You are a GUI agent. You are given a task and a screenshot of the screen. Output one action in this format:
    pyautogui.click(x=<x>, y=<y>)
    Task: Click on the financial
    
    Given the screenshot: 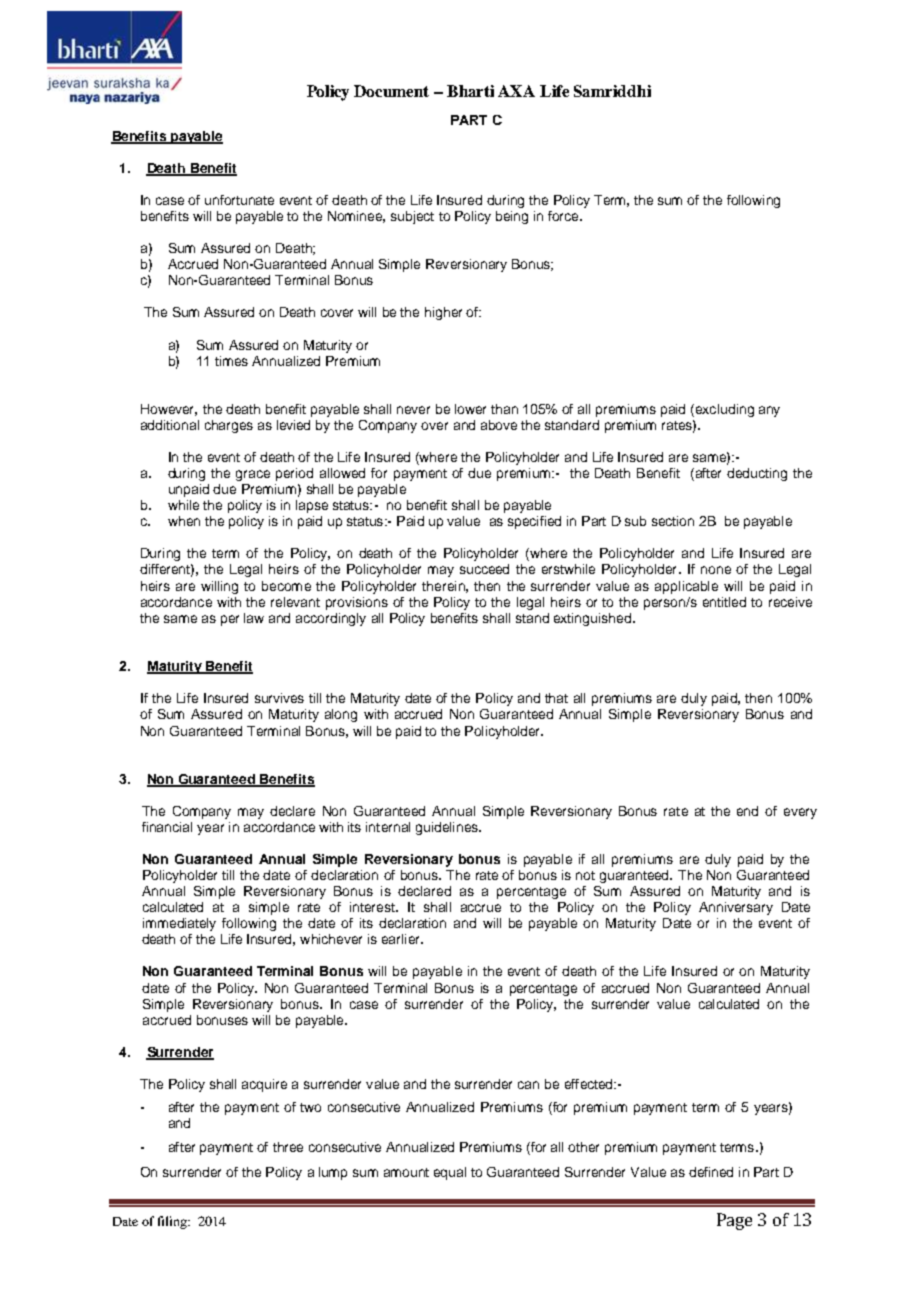 What is the action you would take?
    pyautogui.click(x=167, y=827)
